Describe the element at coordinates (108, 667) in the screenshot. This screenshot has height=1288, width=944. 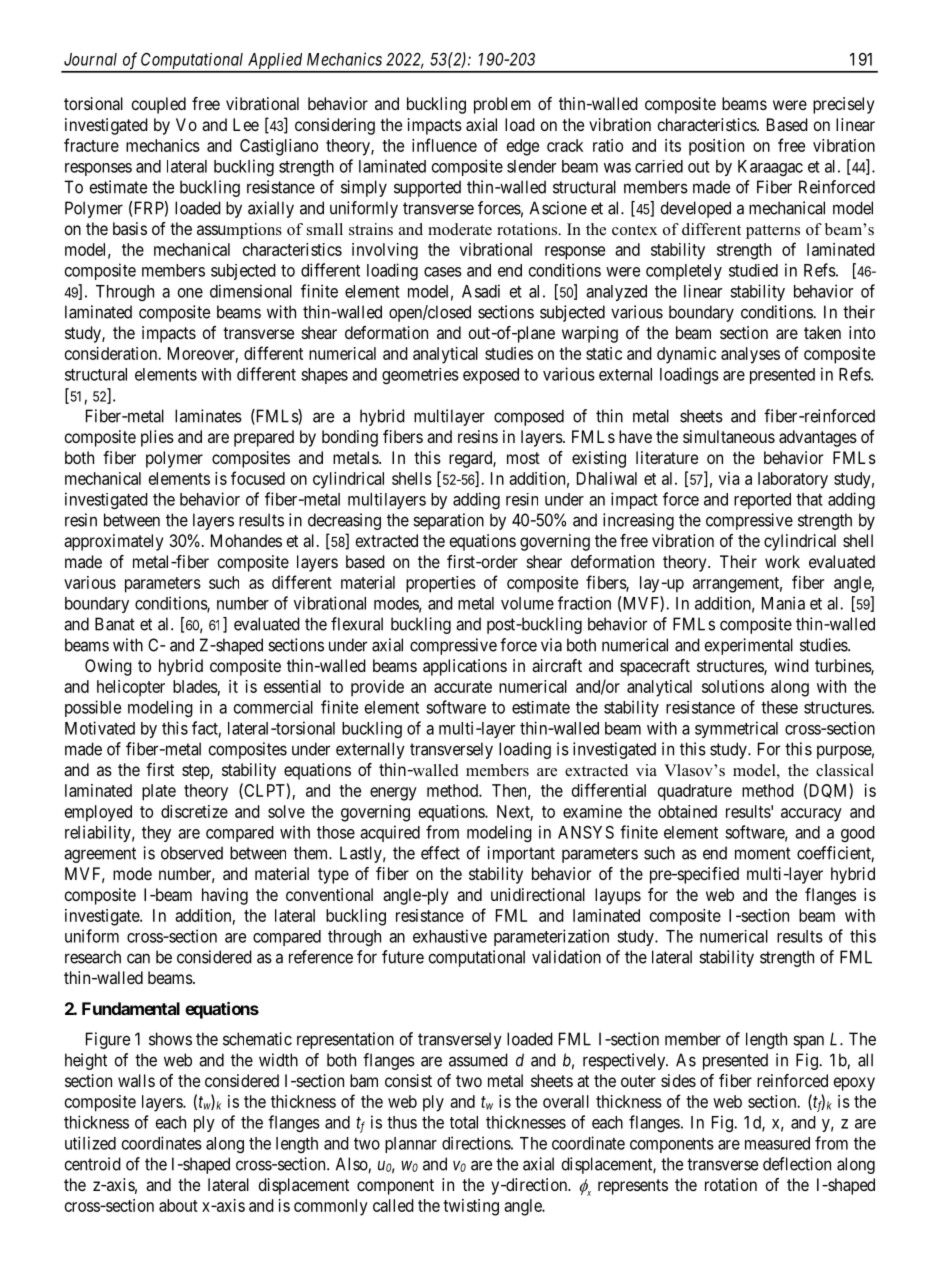
I see `Owing` at that location.
